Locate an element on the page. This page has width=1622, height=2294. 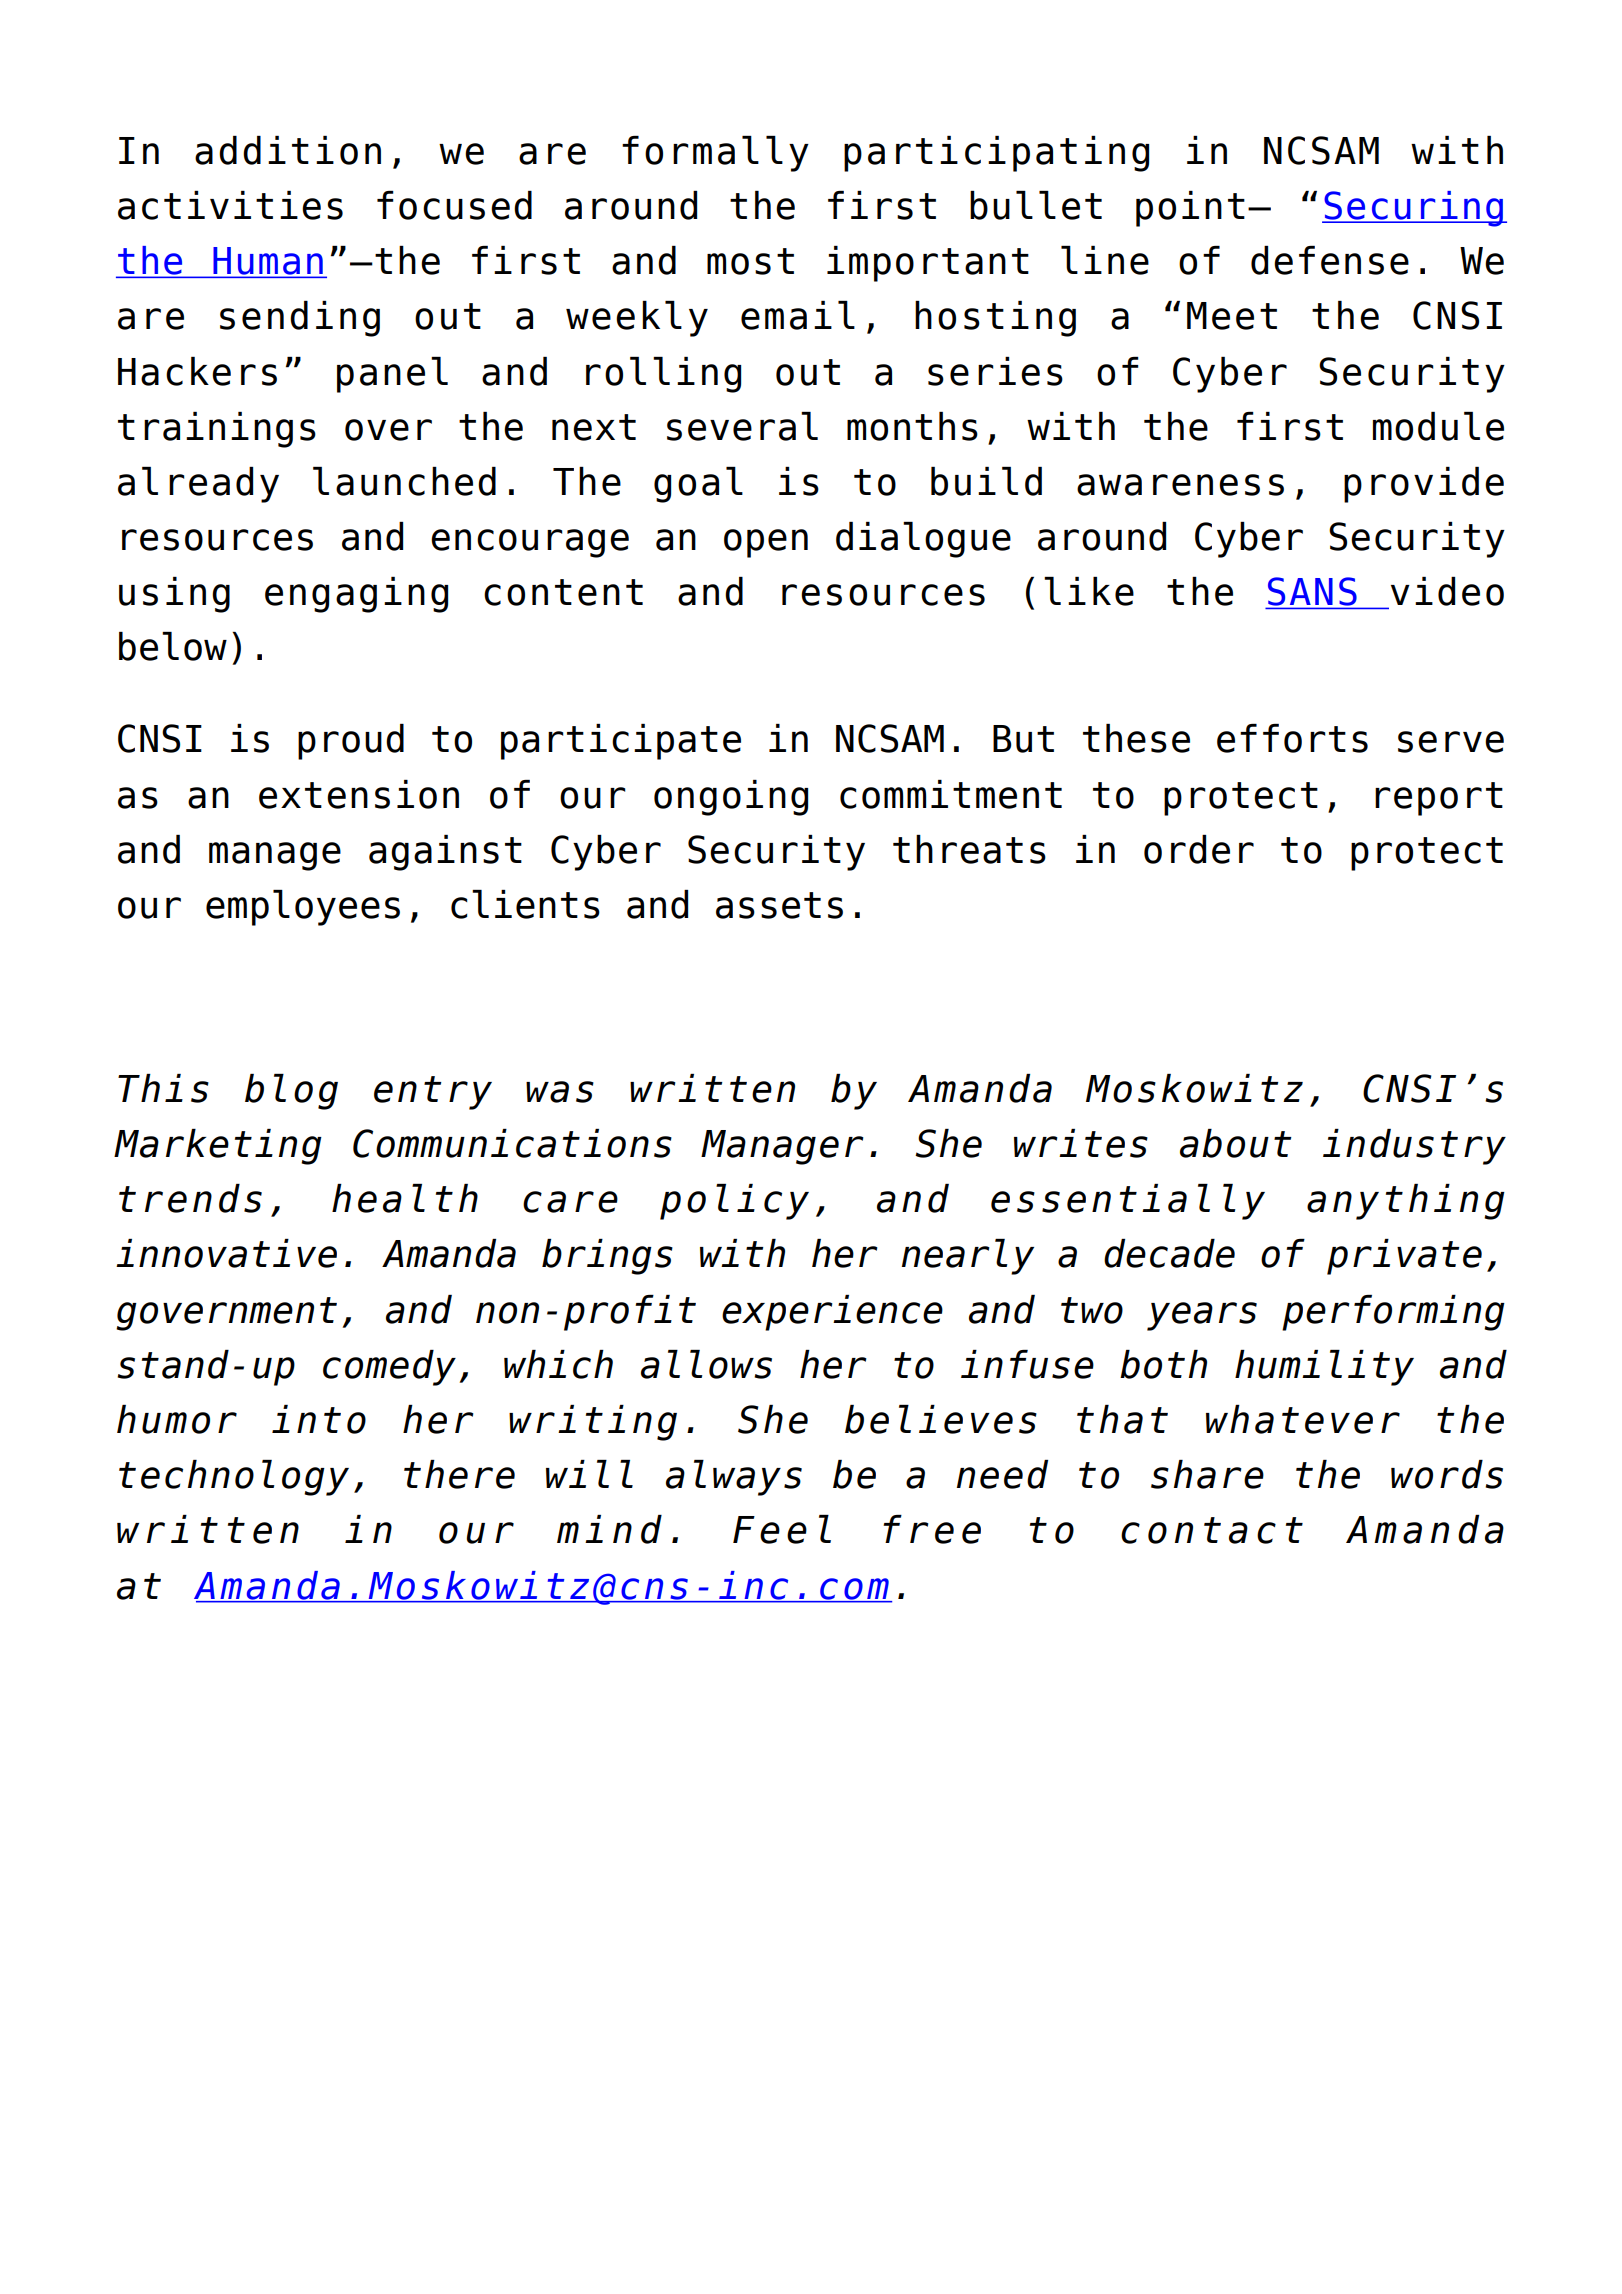
launched is located at coordinates (404, 481).
